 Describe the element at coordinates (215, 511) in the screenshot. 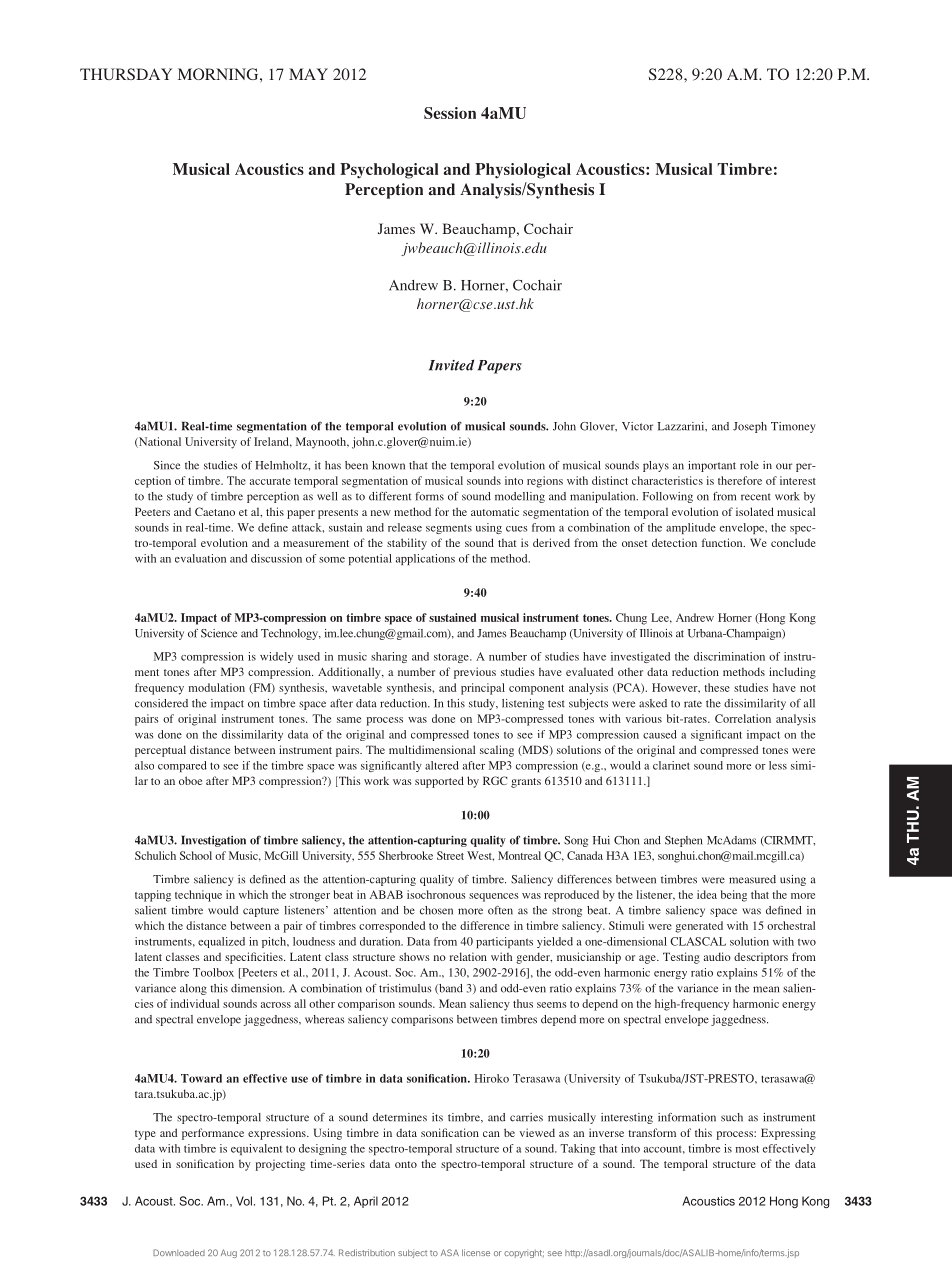

I see `Caetano` at that location.
